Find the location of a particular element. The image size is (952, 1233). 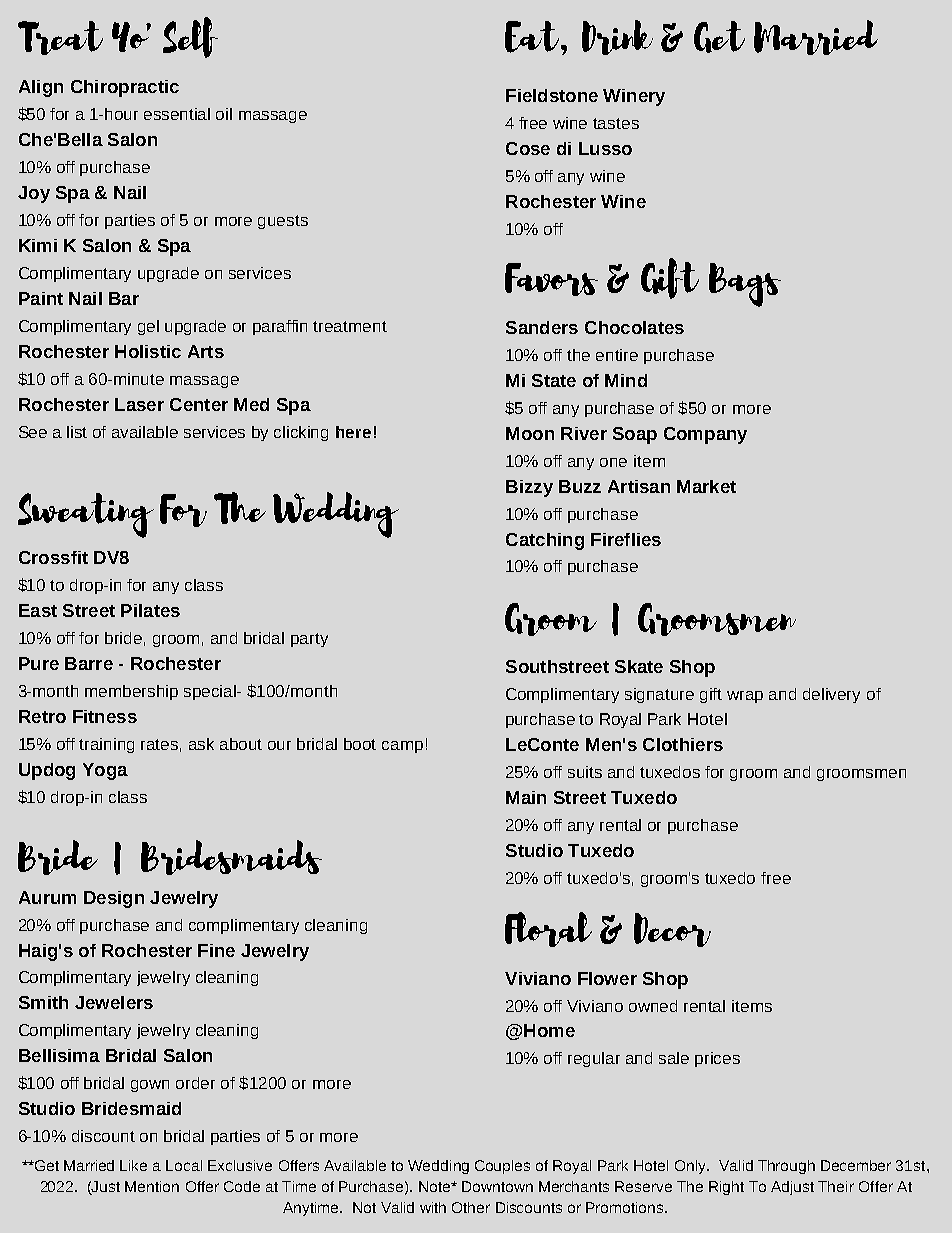

Pilates is located at coordinates (150, 610).
